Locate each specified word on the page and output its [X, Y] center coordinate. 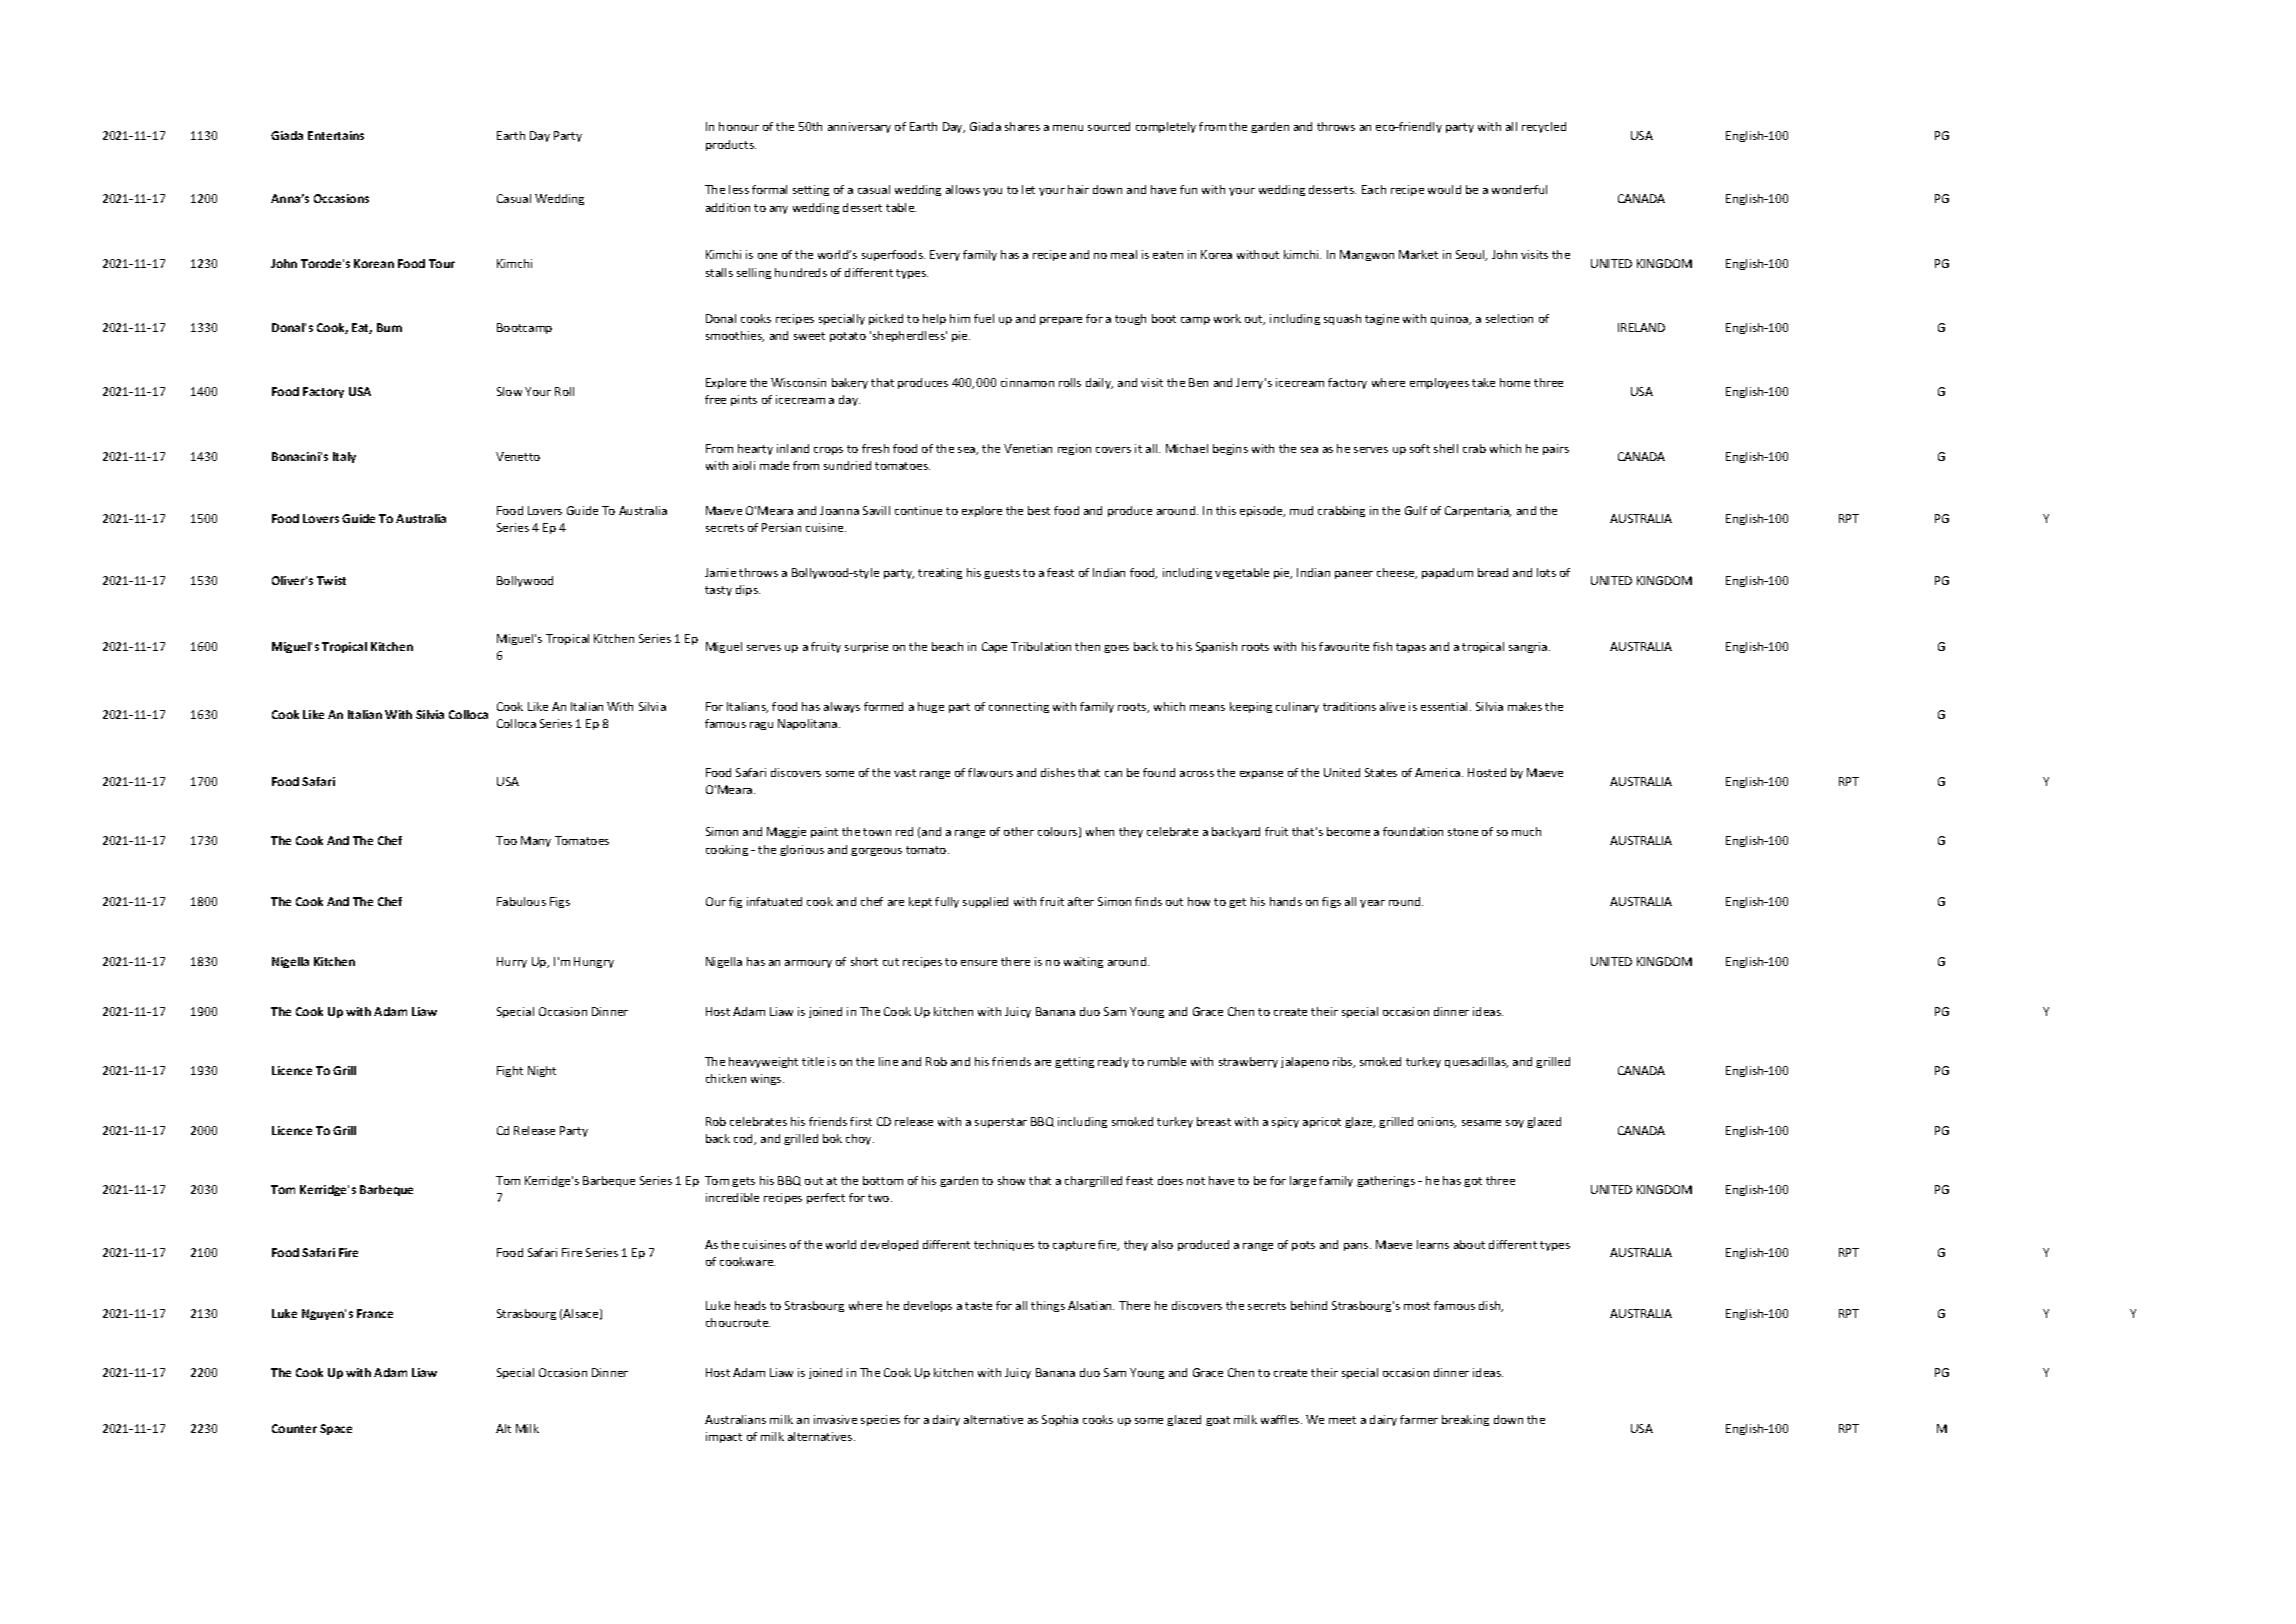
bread [1493, 572]
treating [940, 573]
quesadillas [1476, 1062]
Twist [331, 580]
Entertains [336, 135]
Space [336, 1429]
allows [963, 189]
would [1444, 189]
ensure [979, 963]
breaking [1465, 1420]
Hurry [512, 962]
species [880, 1420]
